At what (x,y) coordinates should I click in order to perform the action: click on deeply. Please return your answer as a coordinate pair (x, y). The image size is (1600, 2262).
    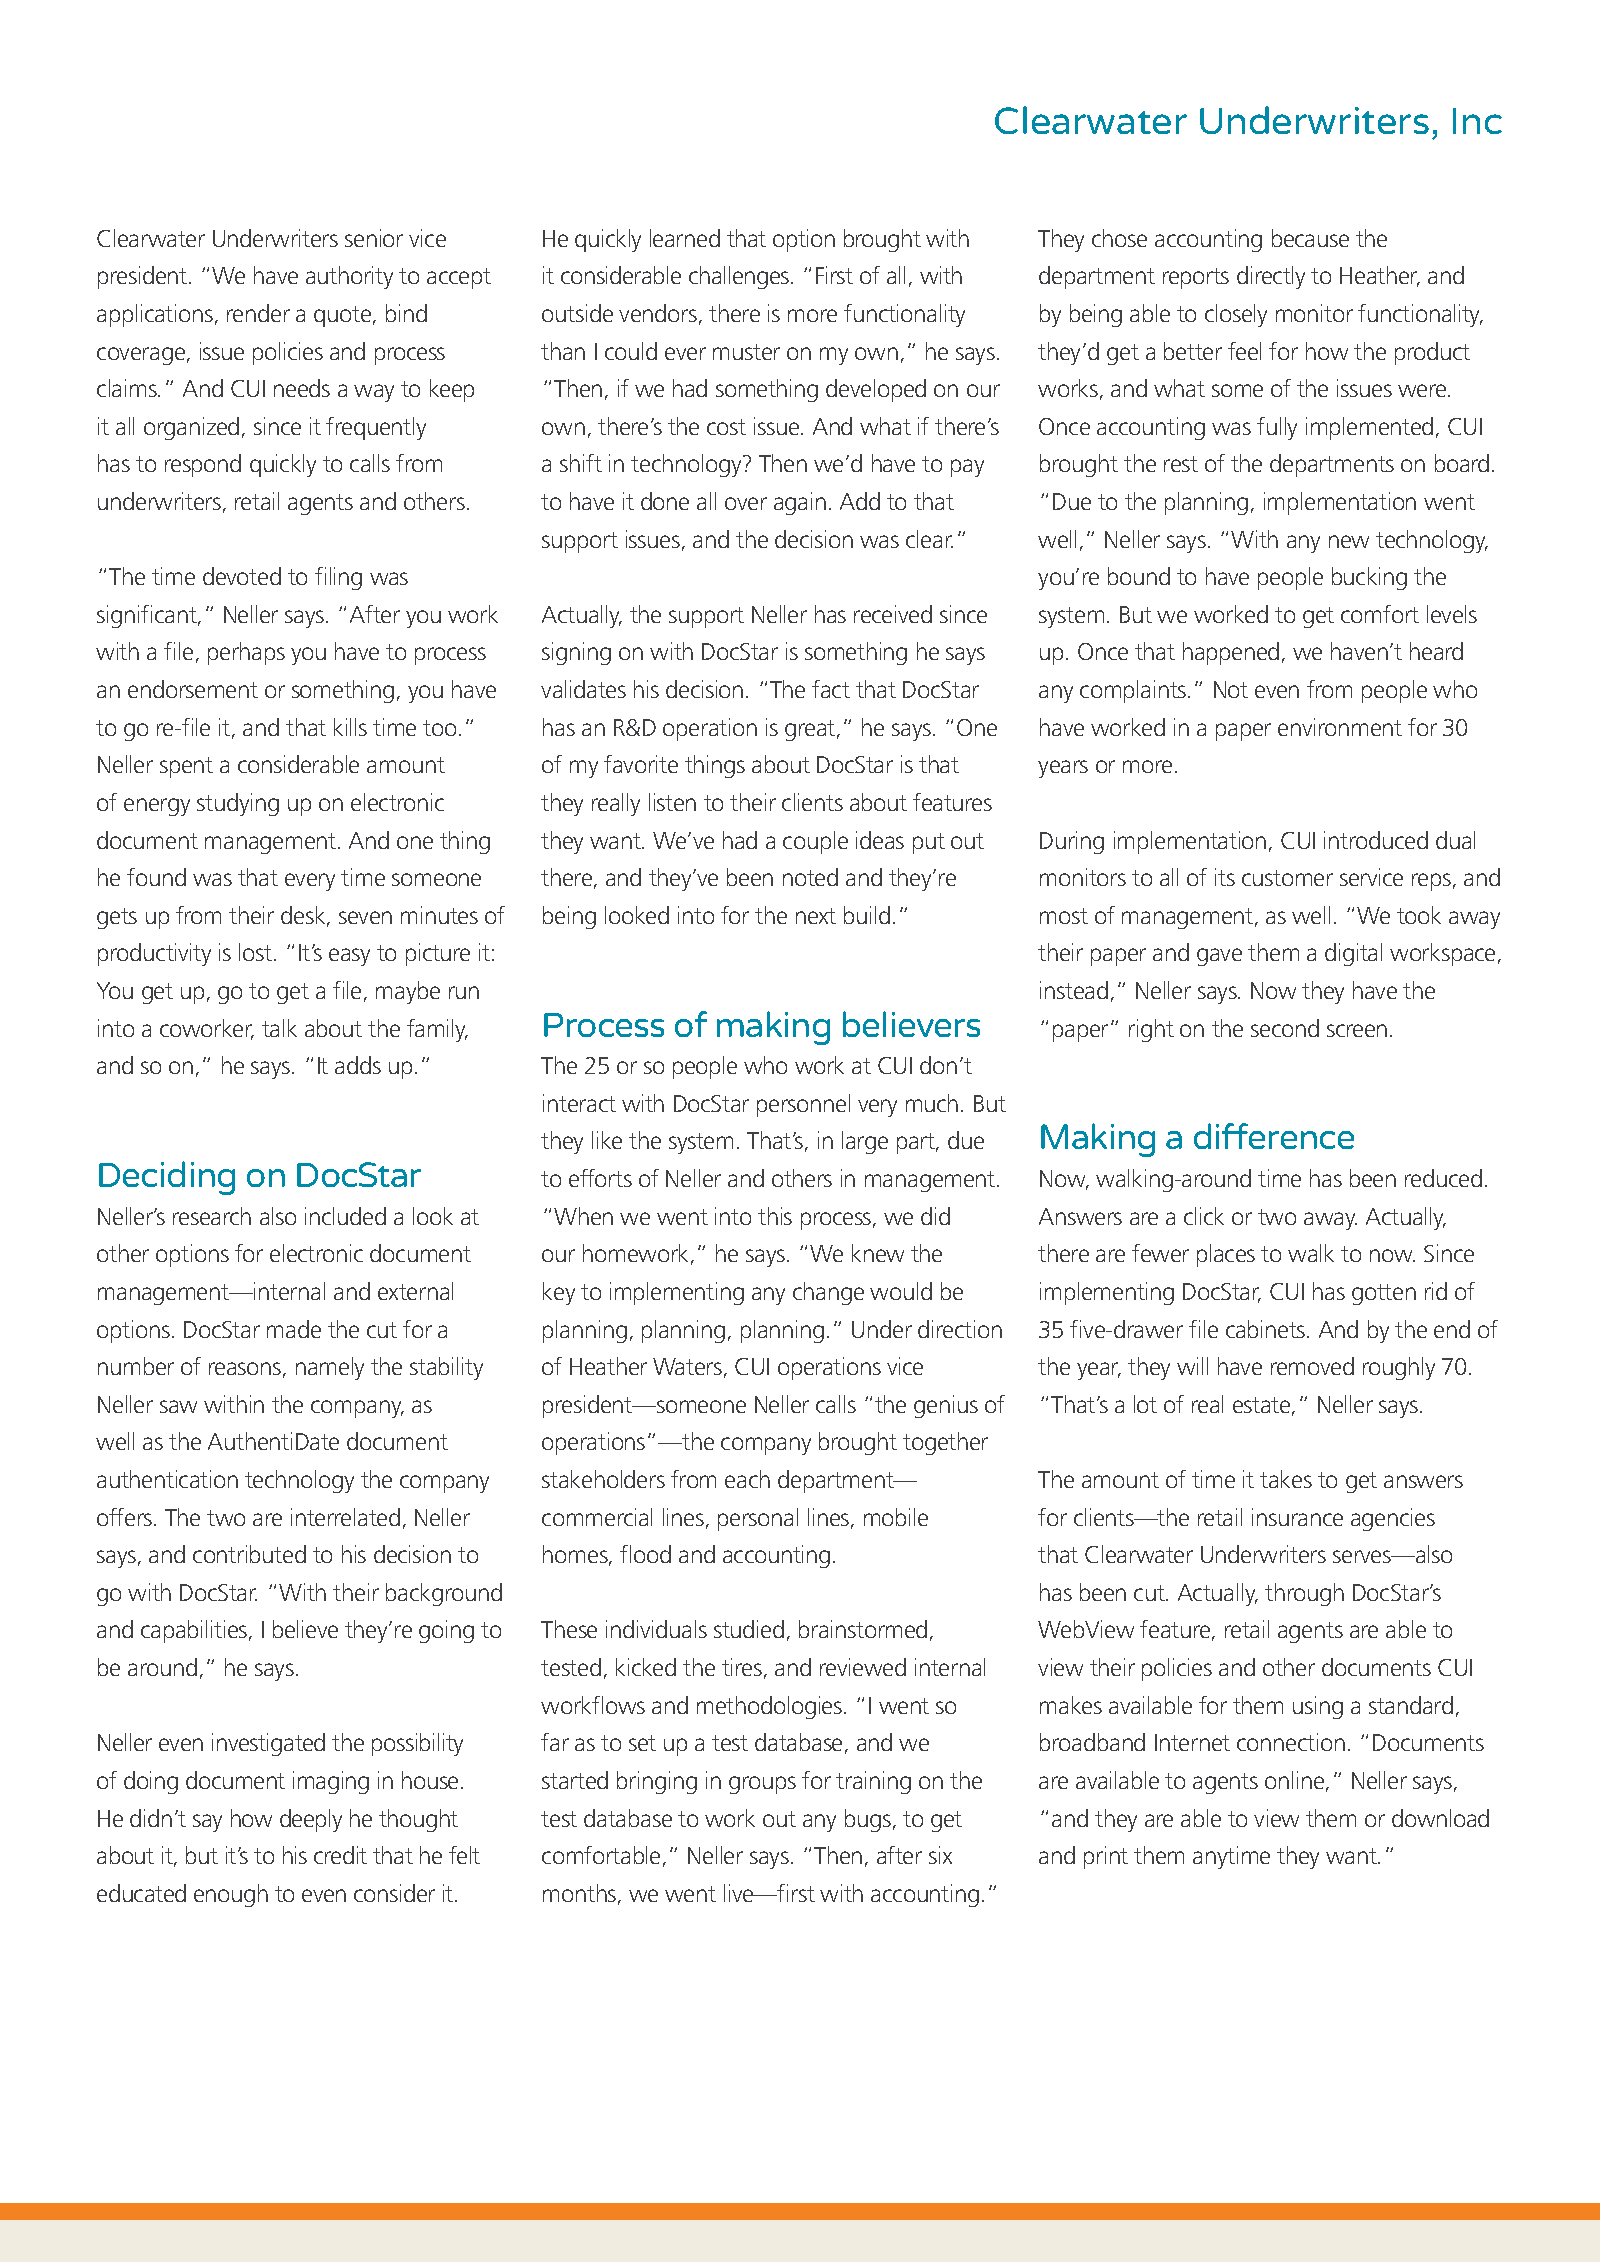
    Looking at the image, I should click on (311, 1820).
